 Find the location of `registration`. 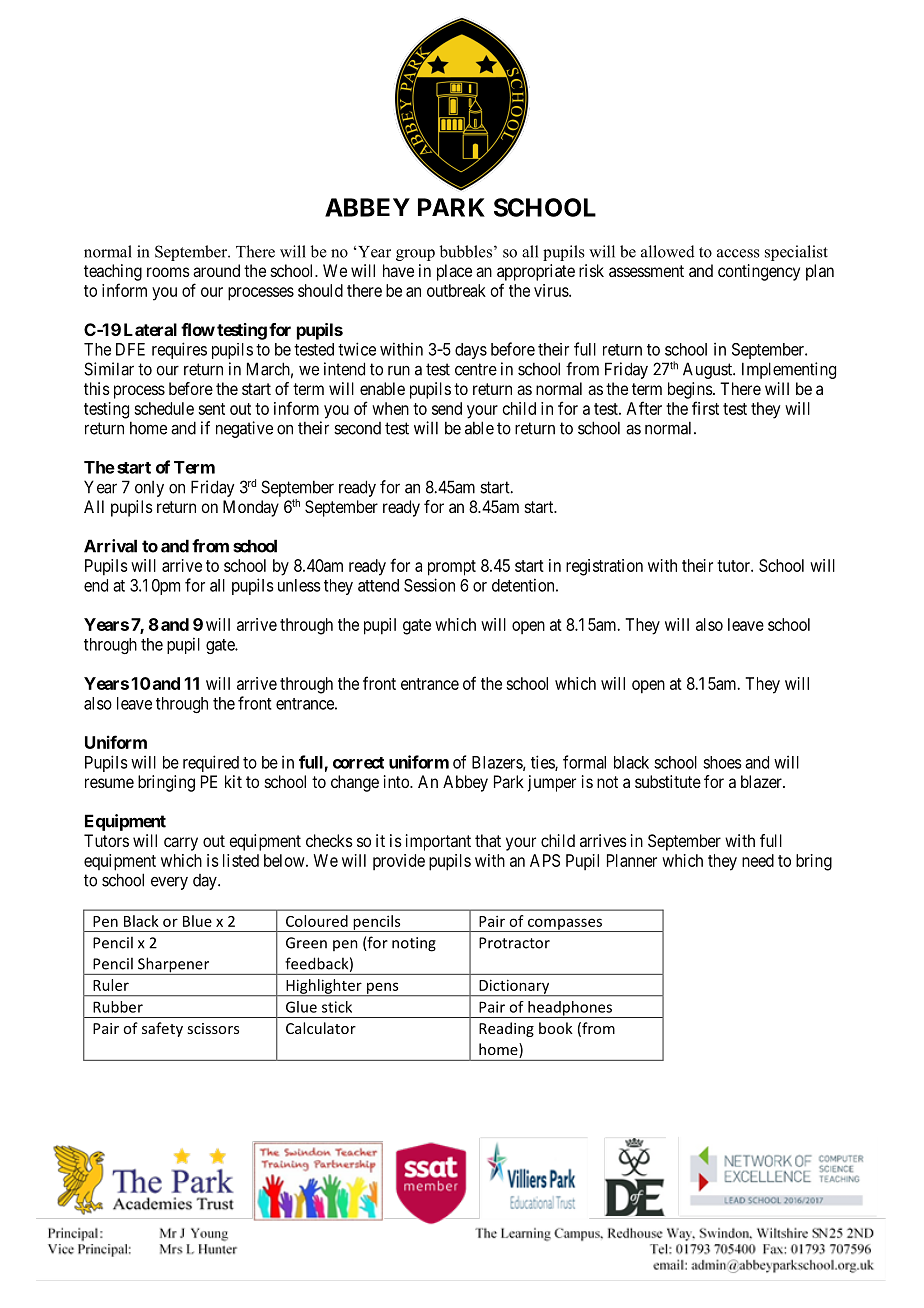

registration is located at coordinates (604, 567).
